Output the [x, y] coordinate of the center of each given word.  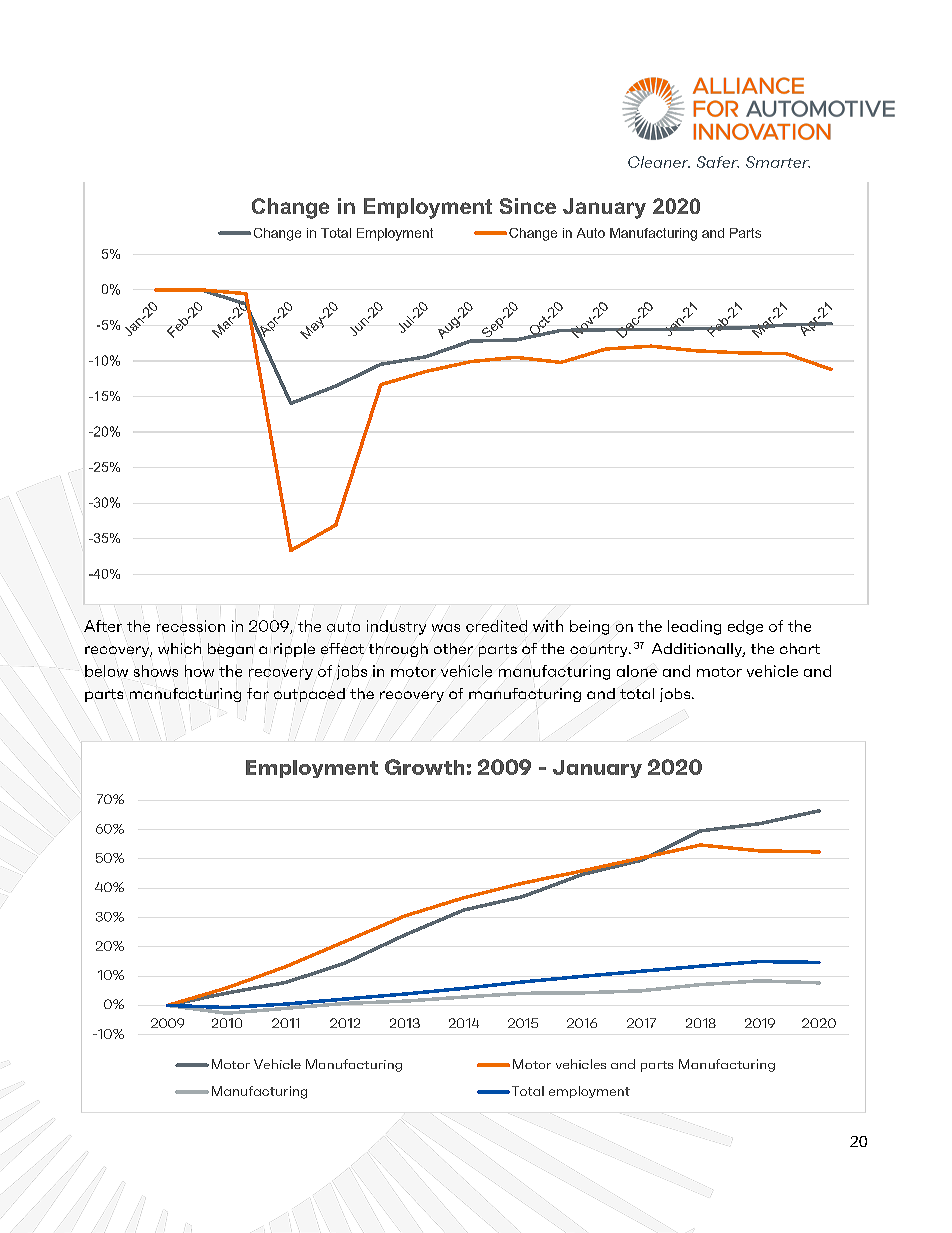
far [258, 693]
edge [745, 627]
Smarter [778, 162]
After [103, 626]
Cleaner [659, 162]
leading [694, 627]
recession [191, 626]
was [446, 628]
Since [528, 206]
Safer [718, 162]
